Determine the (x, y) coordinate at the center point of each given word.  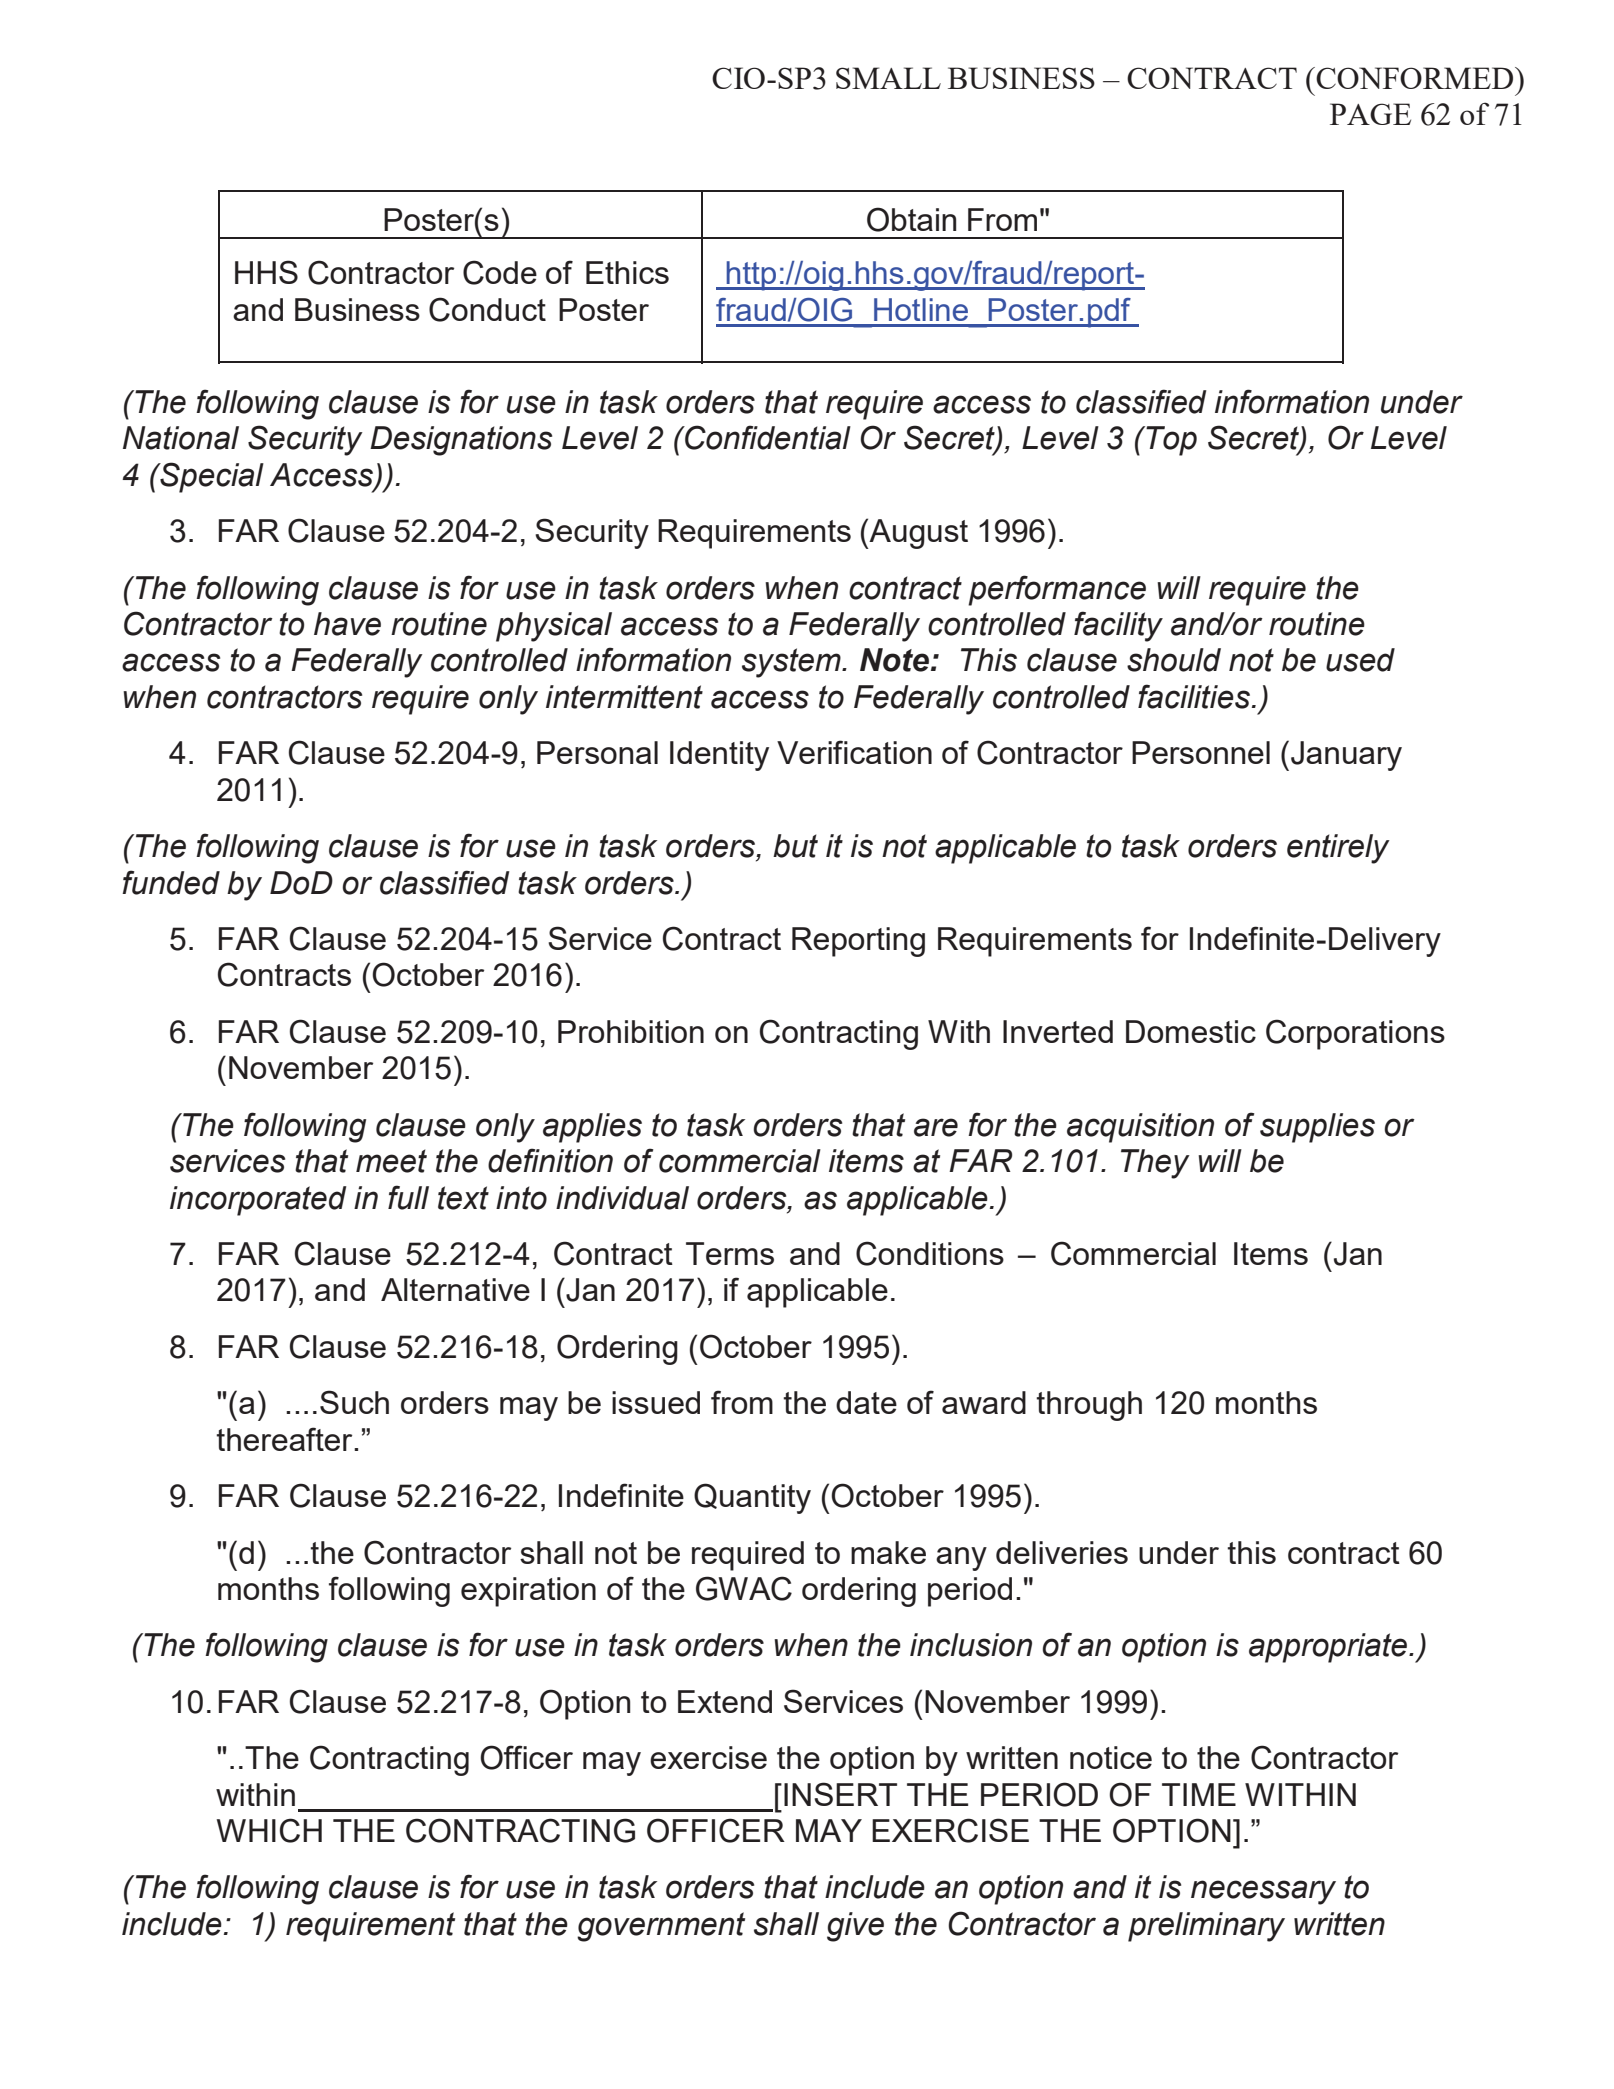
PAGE (1370, 114)
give (855, 1927)
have (347, 624)
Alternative (455, 1289)
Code (500, 272)
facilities (1195, 696)
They (1155, 1164)
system (792, 663)
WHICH (269, 1830)
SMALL (888, 78)
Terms (730, 1253)
